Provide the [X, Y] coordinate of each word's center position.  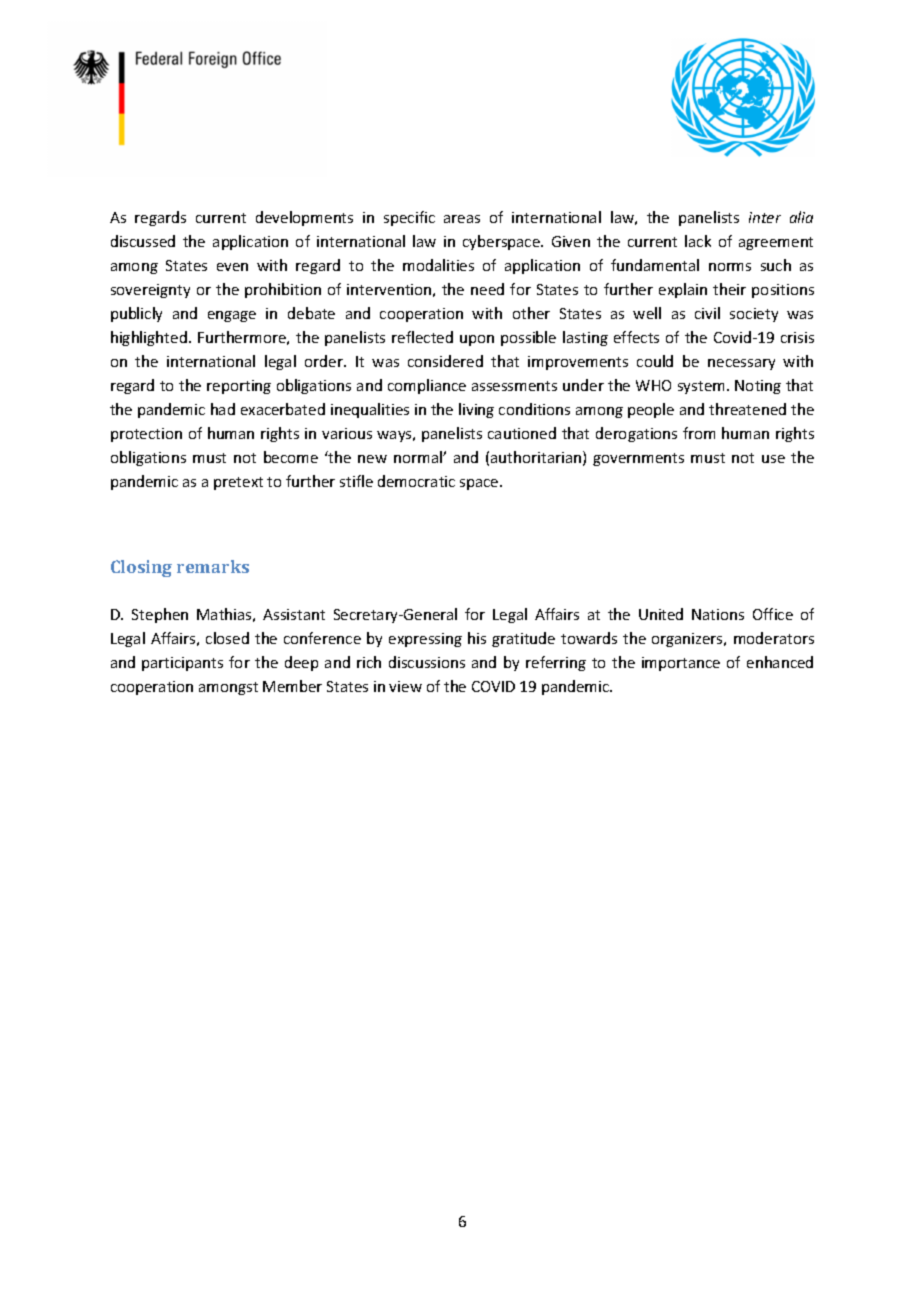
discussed [143, 241]
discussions [427, 662]
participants [182, 664]
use [773, 459]
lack [698, 241]
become [291, 457]
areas [462, 219]
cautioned [522, 433]
